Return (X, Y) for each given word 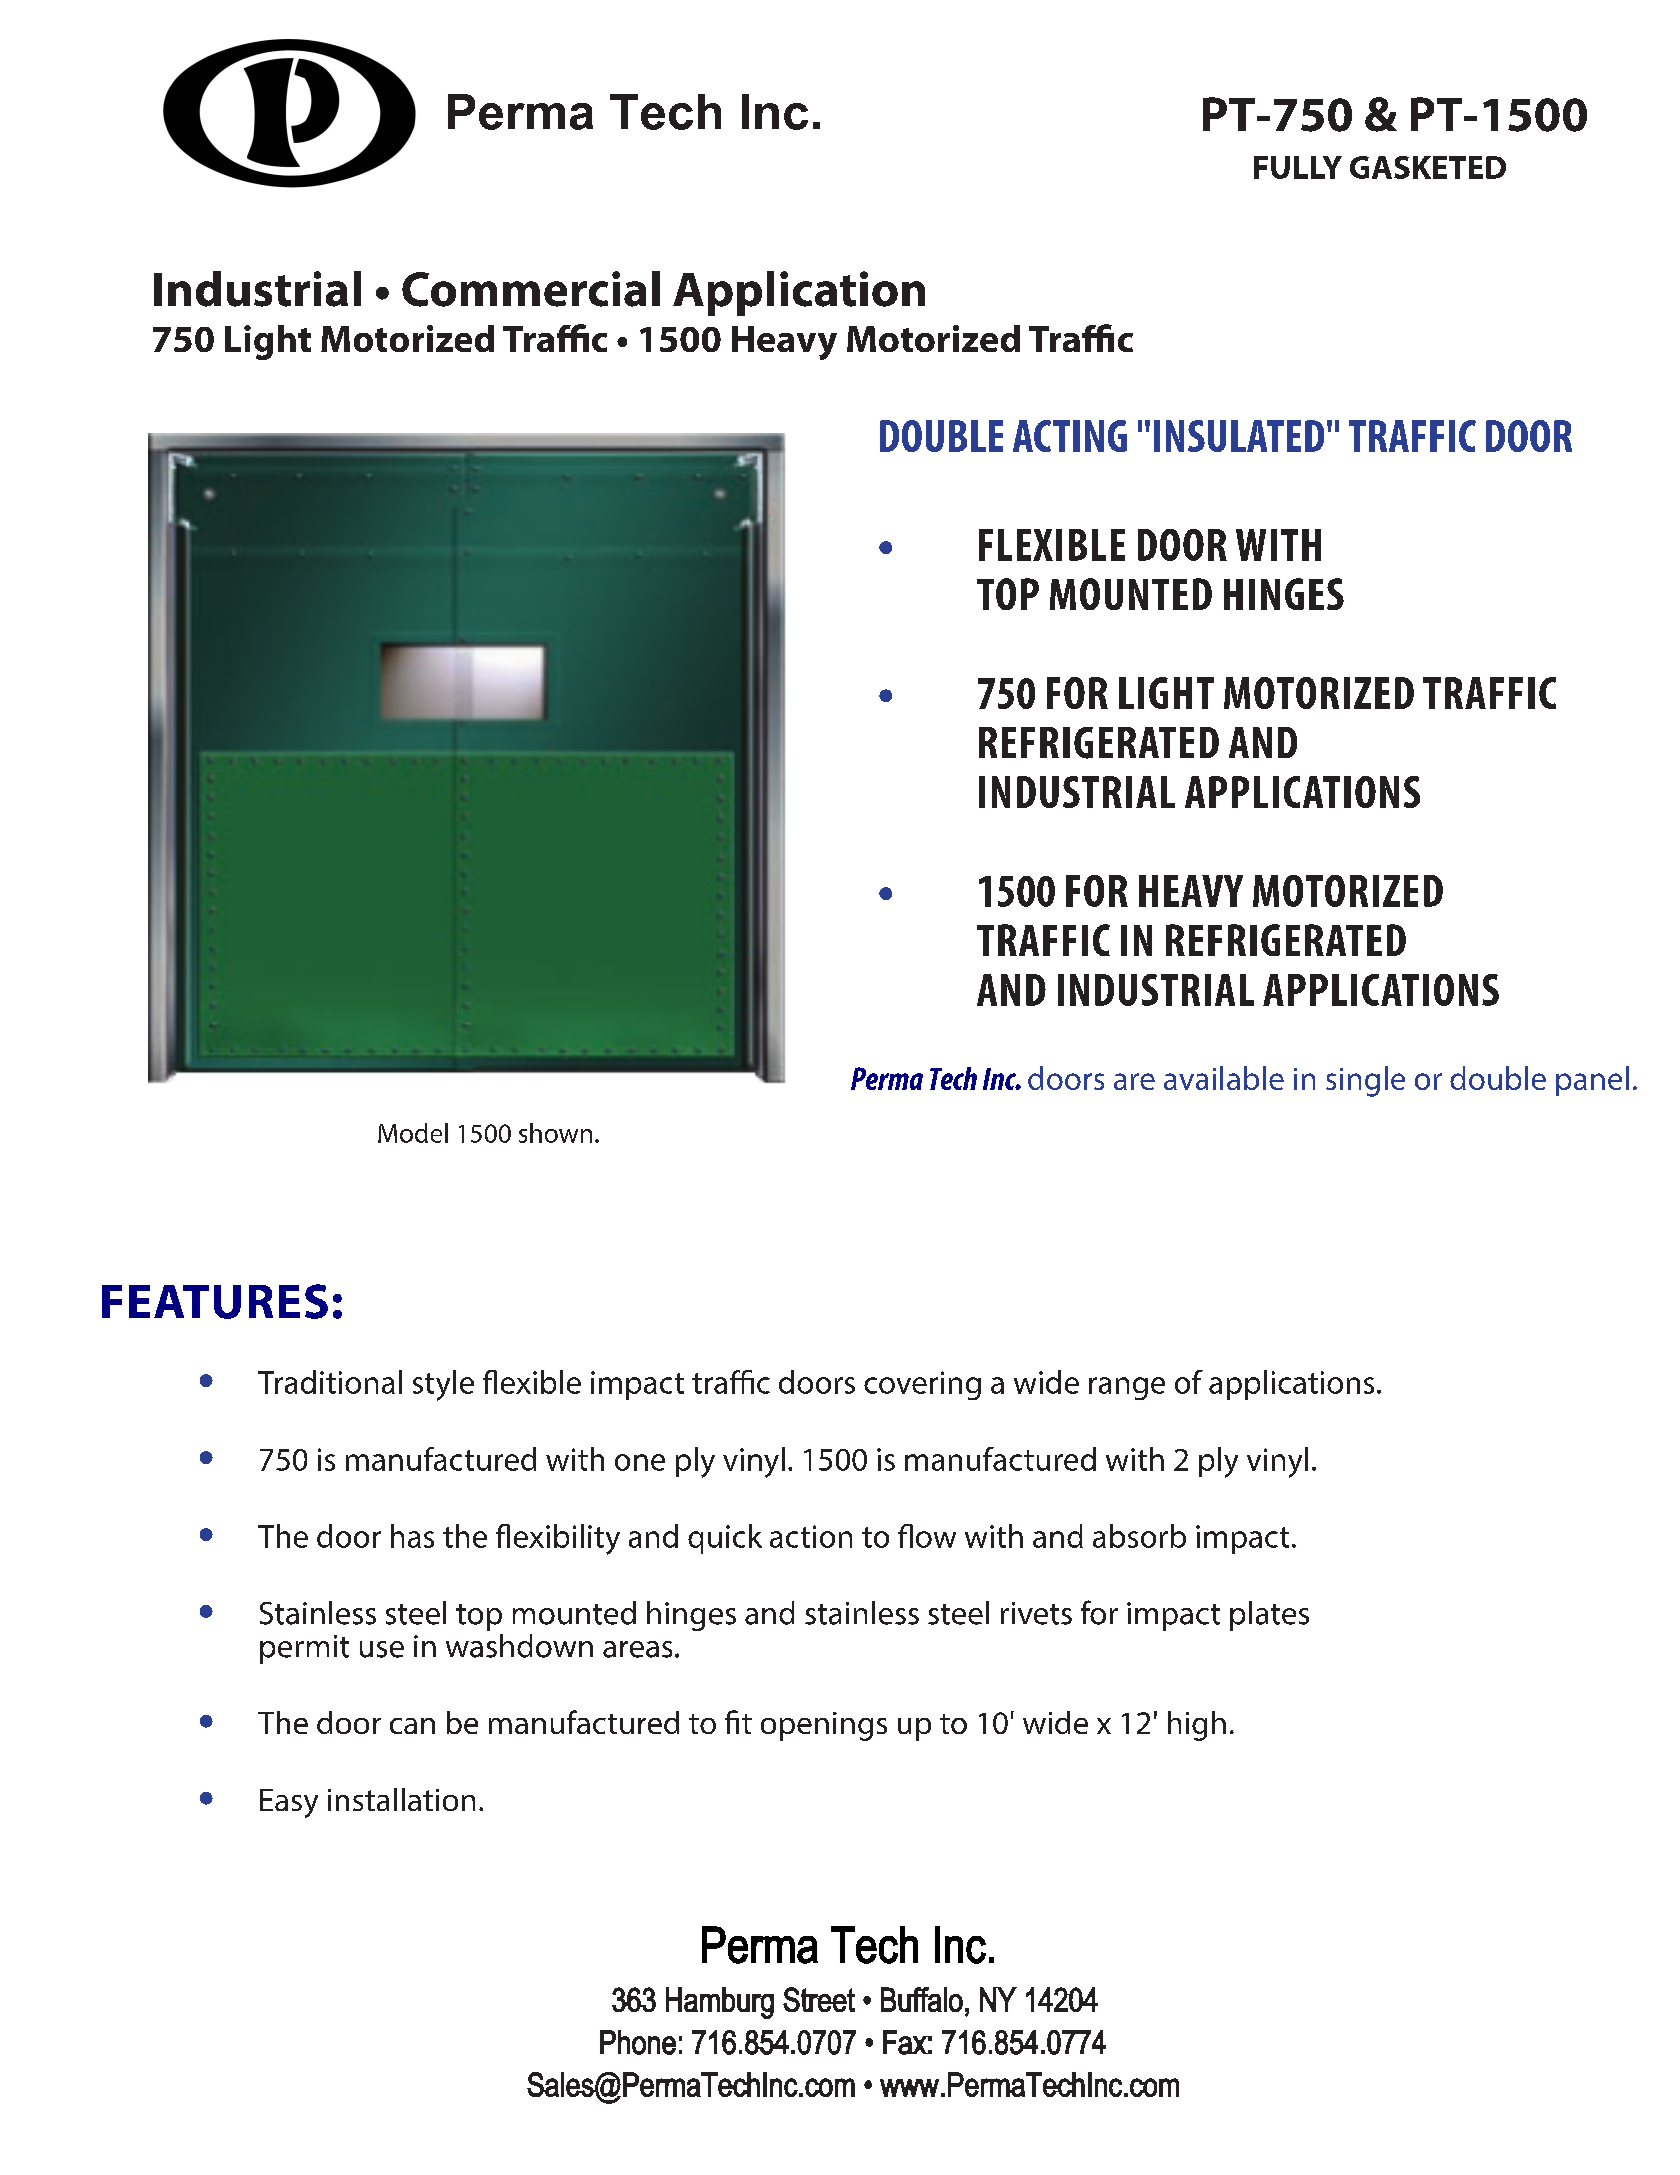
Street (819, 1999)
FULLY (1298, 167)
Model (413, 1133)
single (1365, 1081)
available (1224, 1078)
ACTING (1070, 436)
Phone (638, 2042)
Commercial (531, 289)
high (1197, 1726)
